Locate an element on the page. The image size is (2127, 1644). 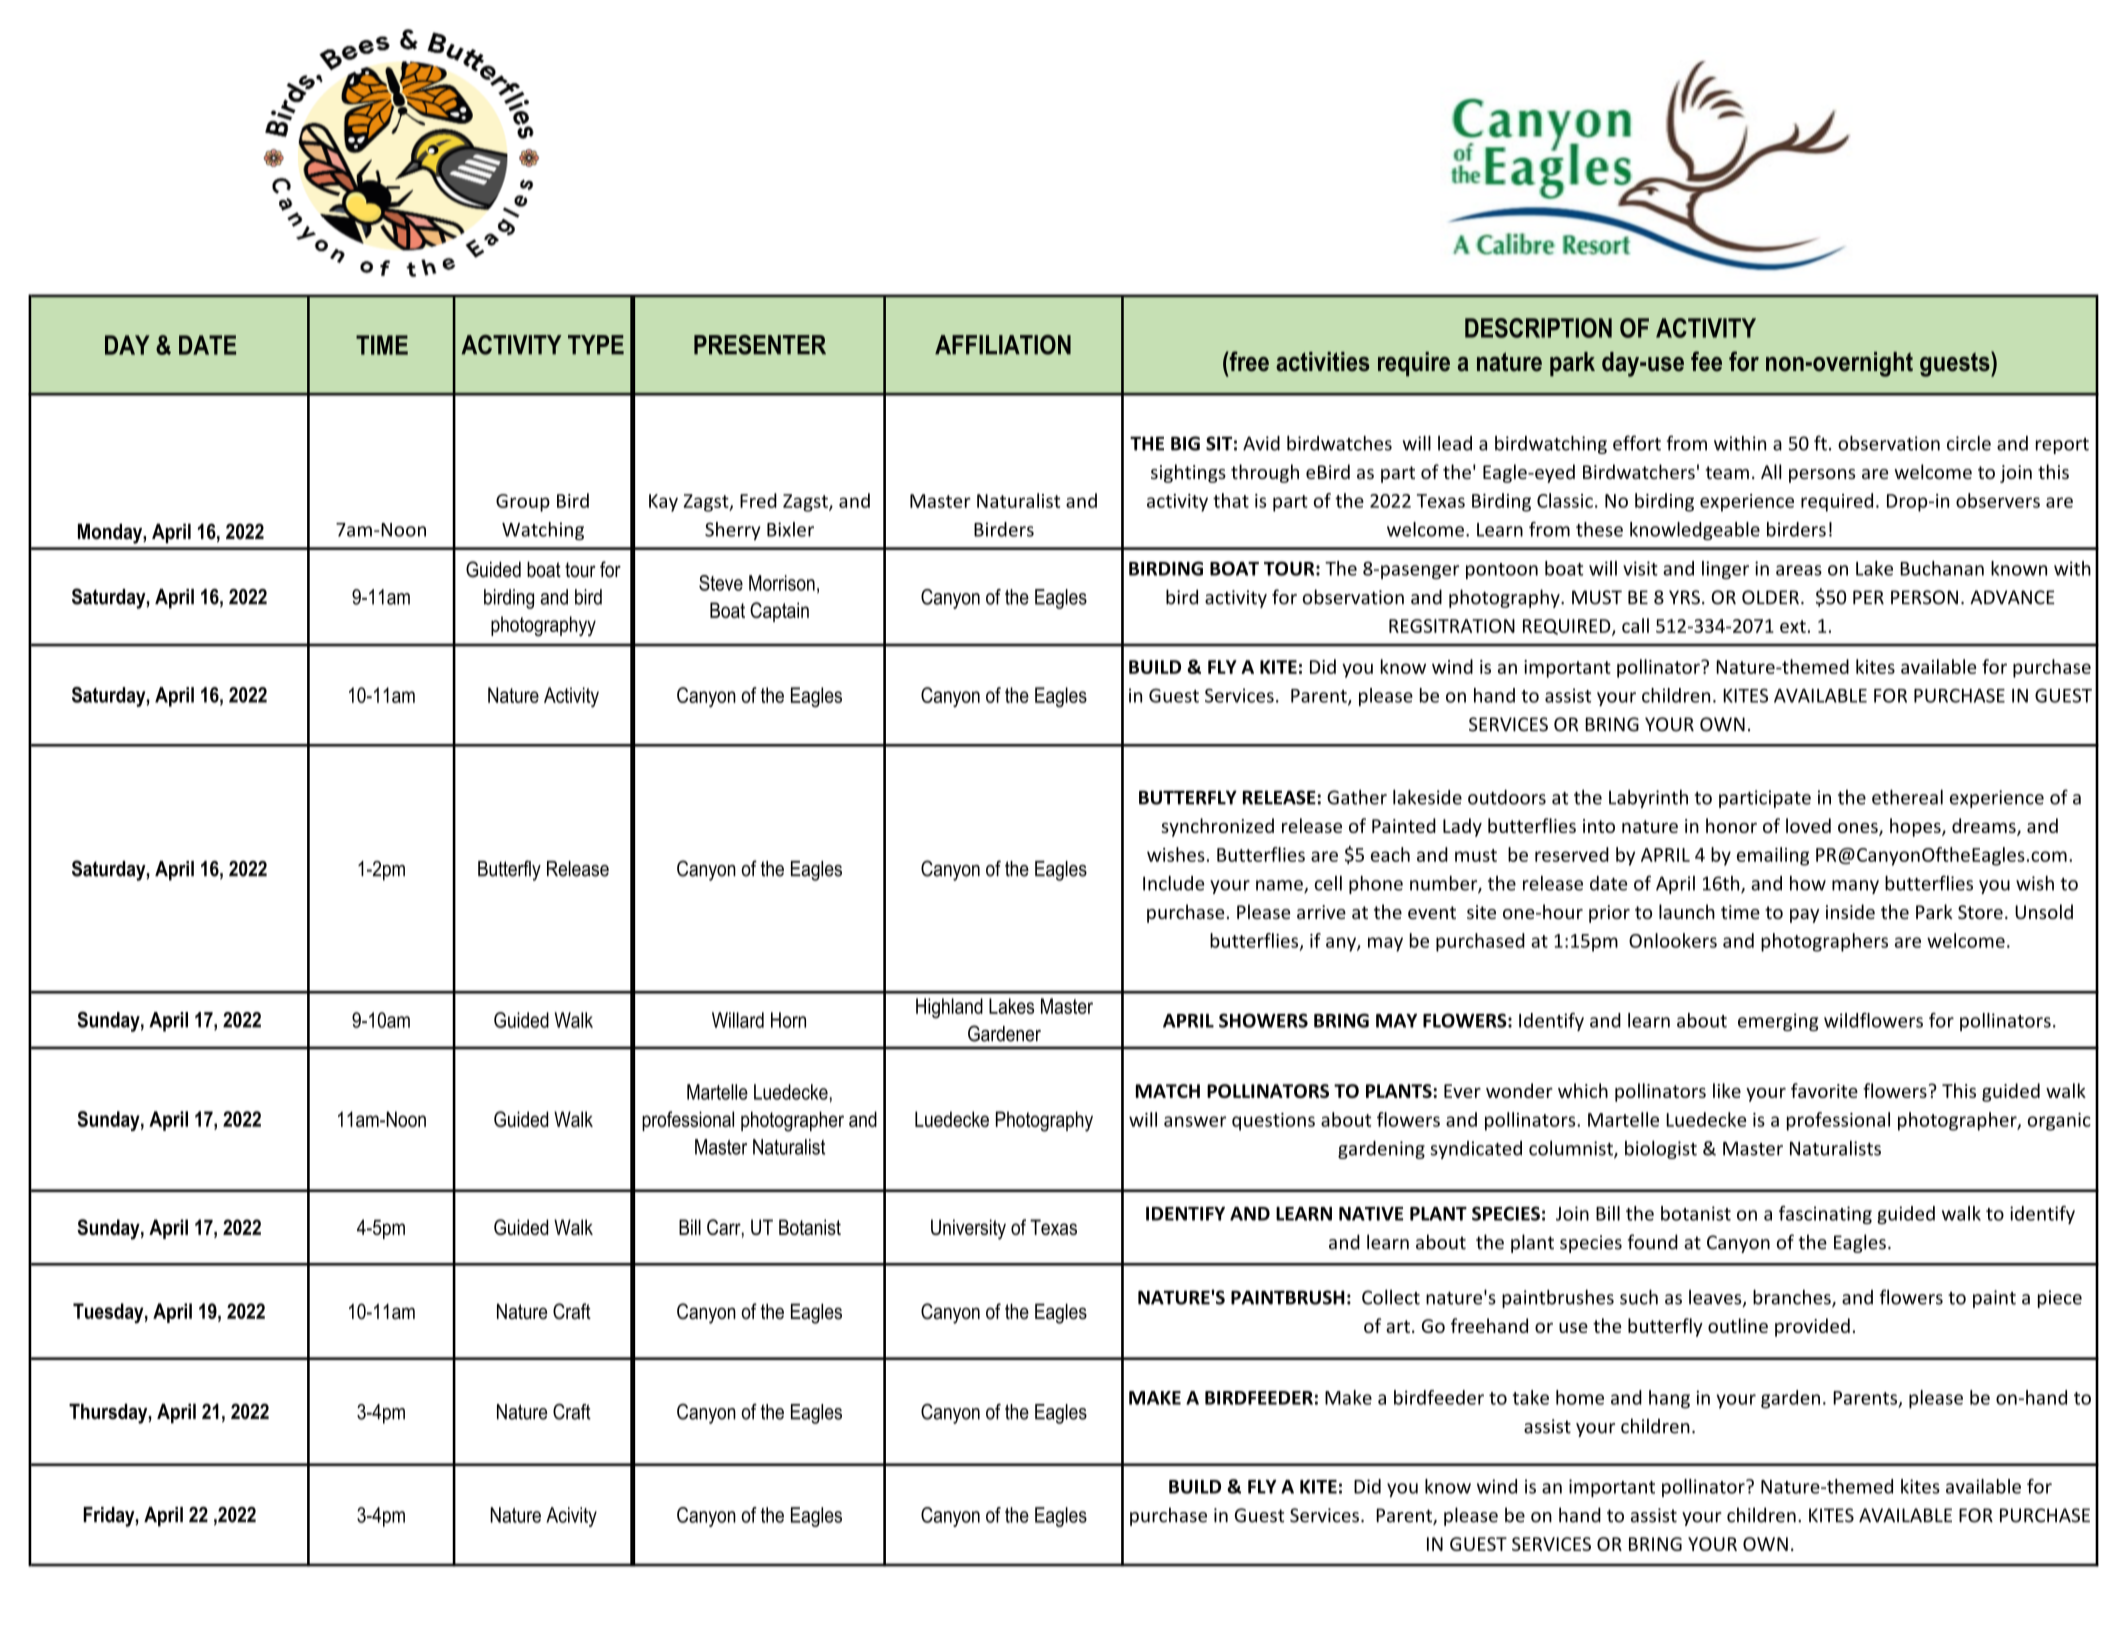
PRESENTER is located at coordinates (760, 345).
